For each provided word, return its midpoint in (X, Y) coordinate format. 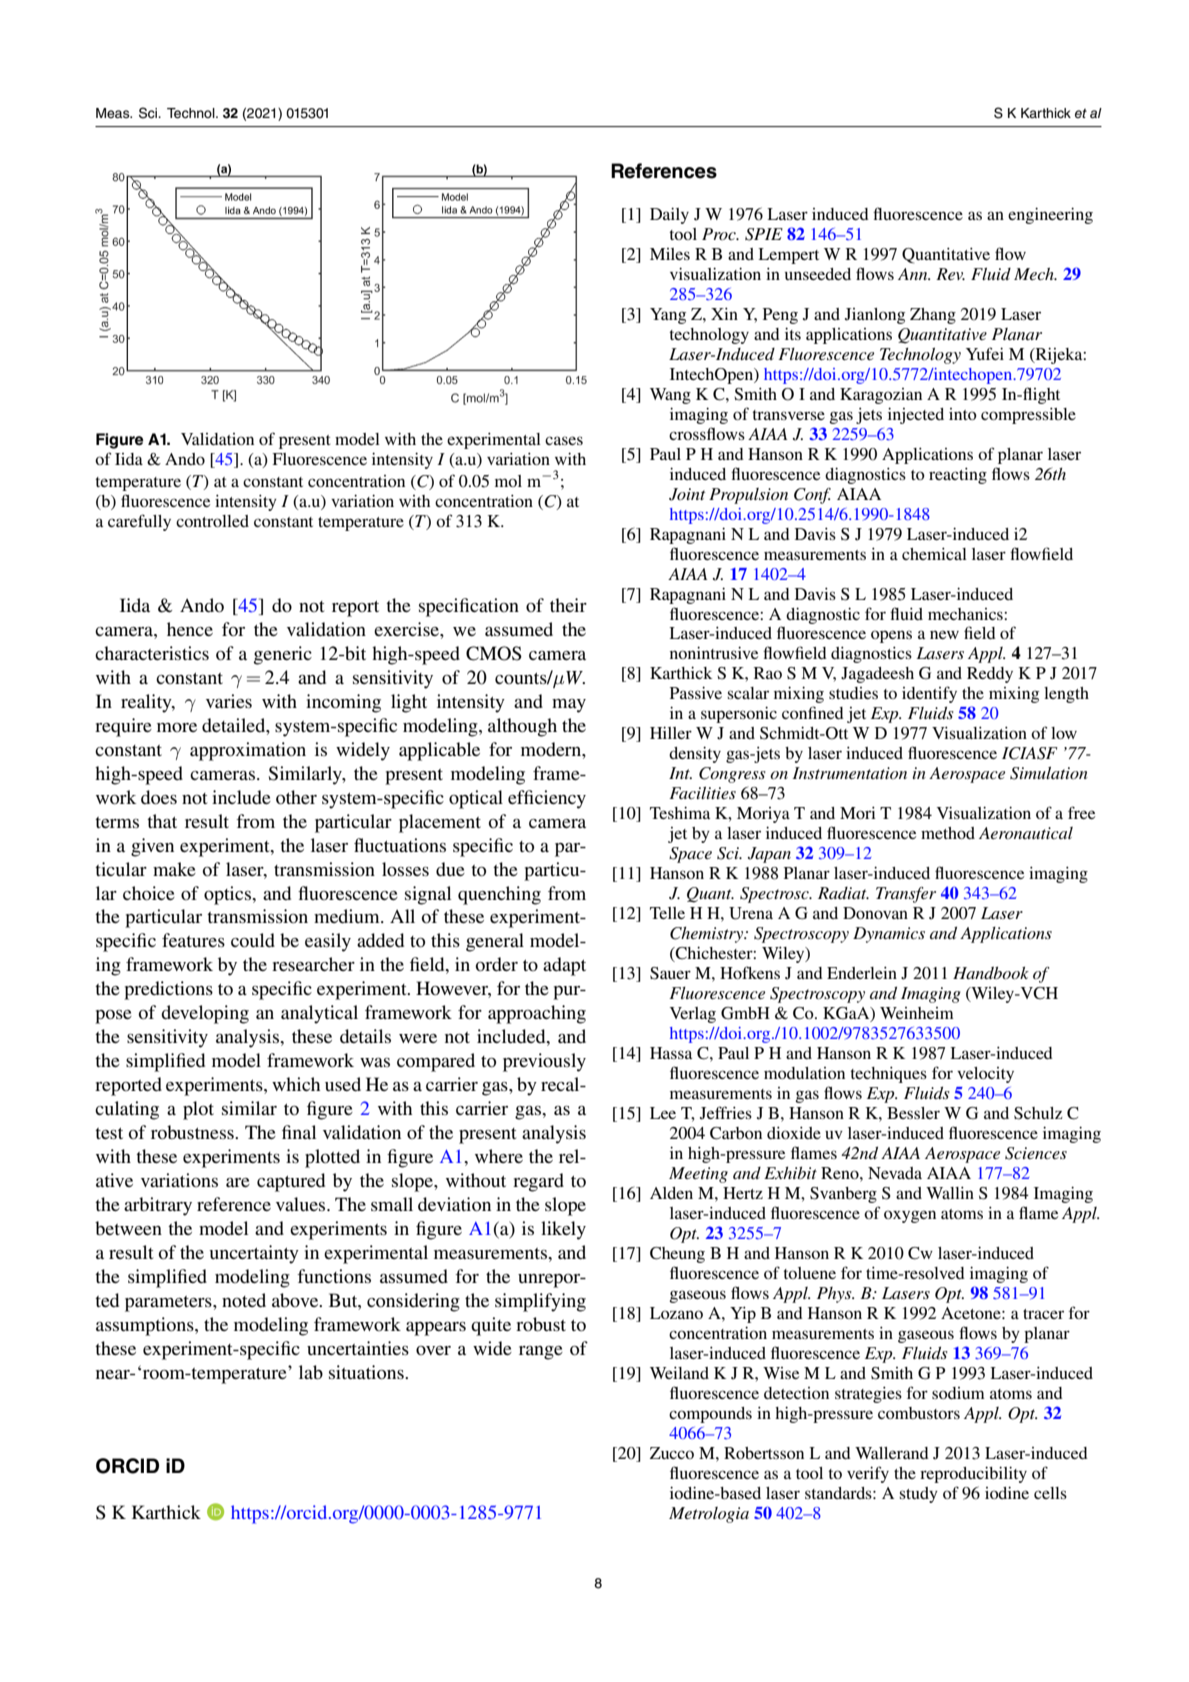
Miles (670, 254)
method (948, 833)
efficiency (547, 799)
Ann (914, 274)
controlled (212, 521)
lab (311, 1372)
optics (228, 895)
